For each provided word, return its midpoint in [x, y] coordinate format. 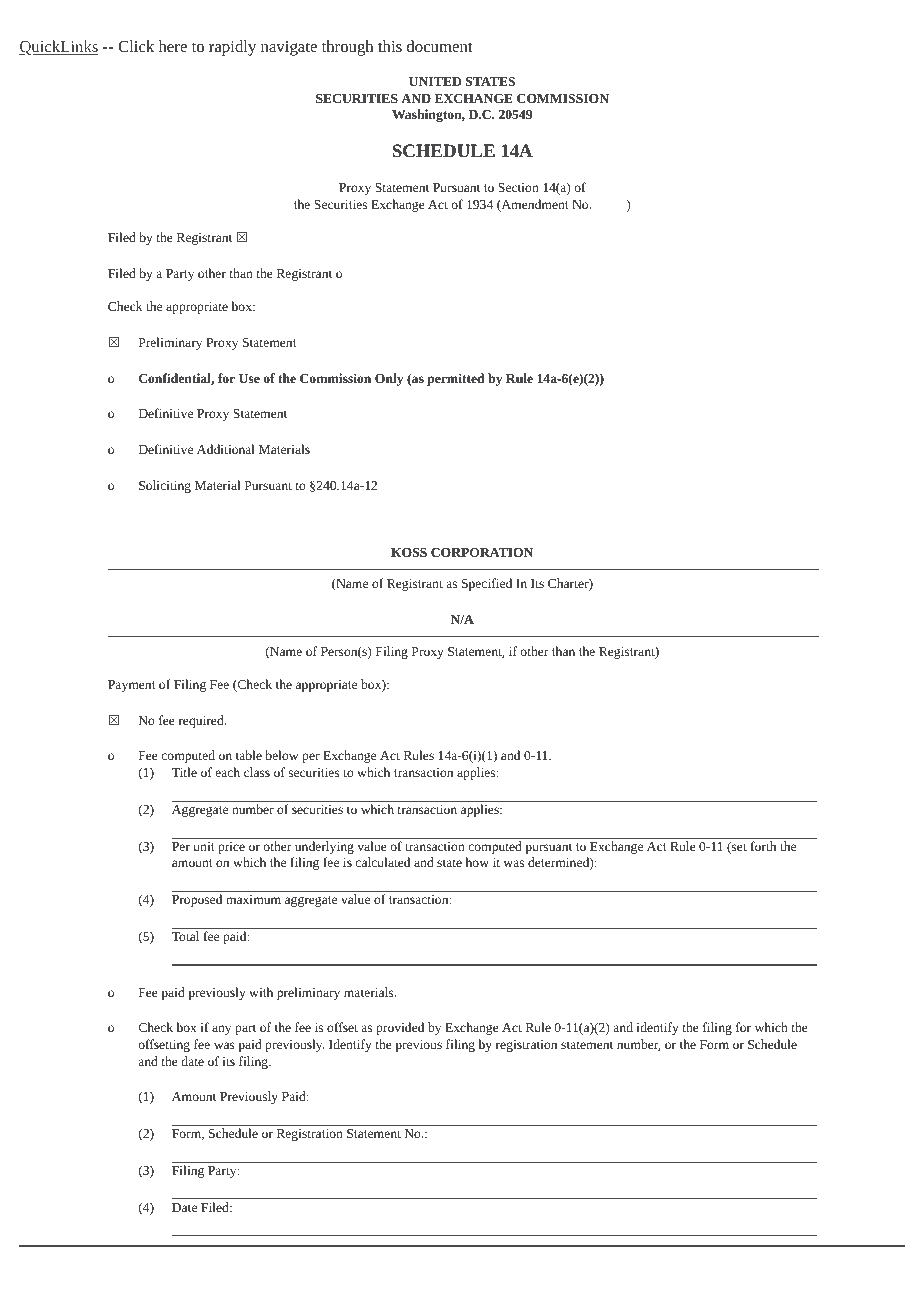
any [221, 1030]
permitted [456, 379]
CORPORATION [482, 552]
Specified [487, 584]
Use [249, 378]
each [228, 772]
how [477, 862]
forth [763, 846]
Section [518, 187]
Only [389, 379]
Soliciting [165, 486]
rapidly [232, 48]
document [440, 46]
